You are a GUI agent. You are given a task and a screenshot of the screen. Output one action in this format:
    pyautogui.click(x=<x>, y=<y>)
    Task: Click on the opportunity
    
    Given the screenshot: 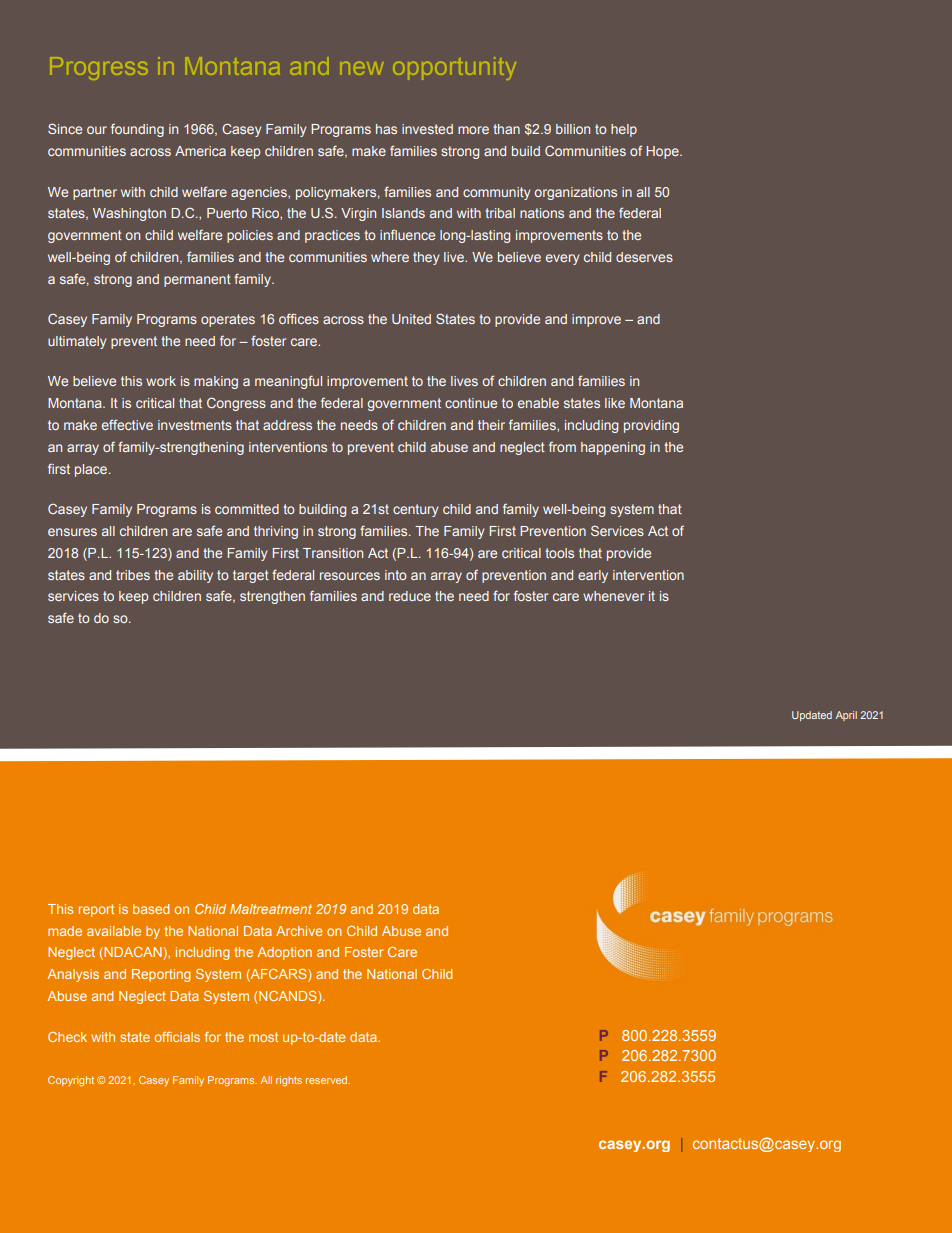 What is the action you would take?
    pyautogui.click(x=455, y=70)
